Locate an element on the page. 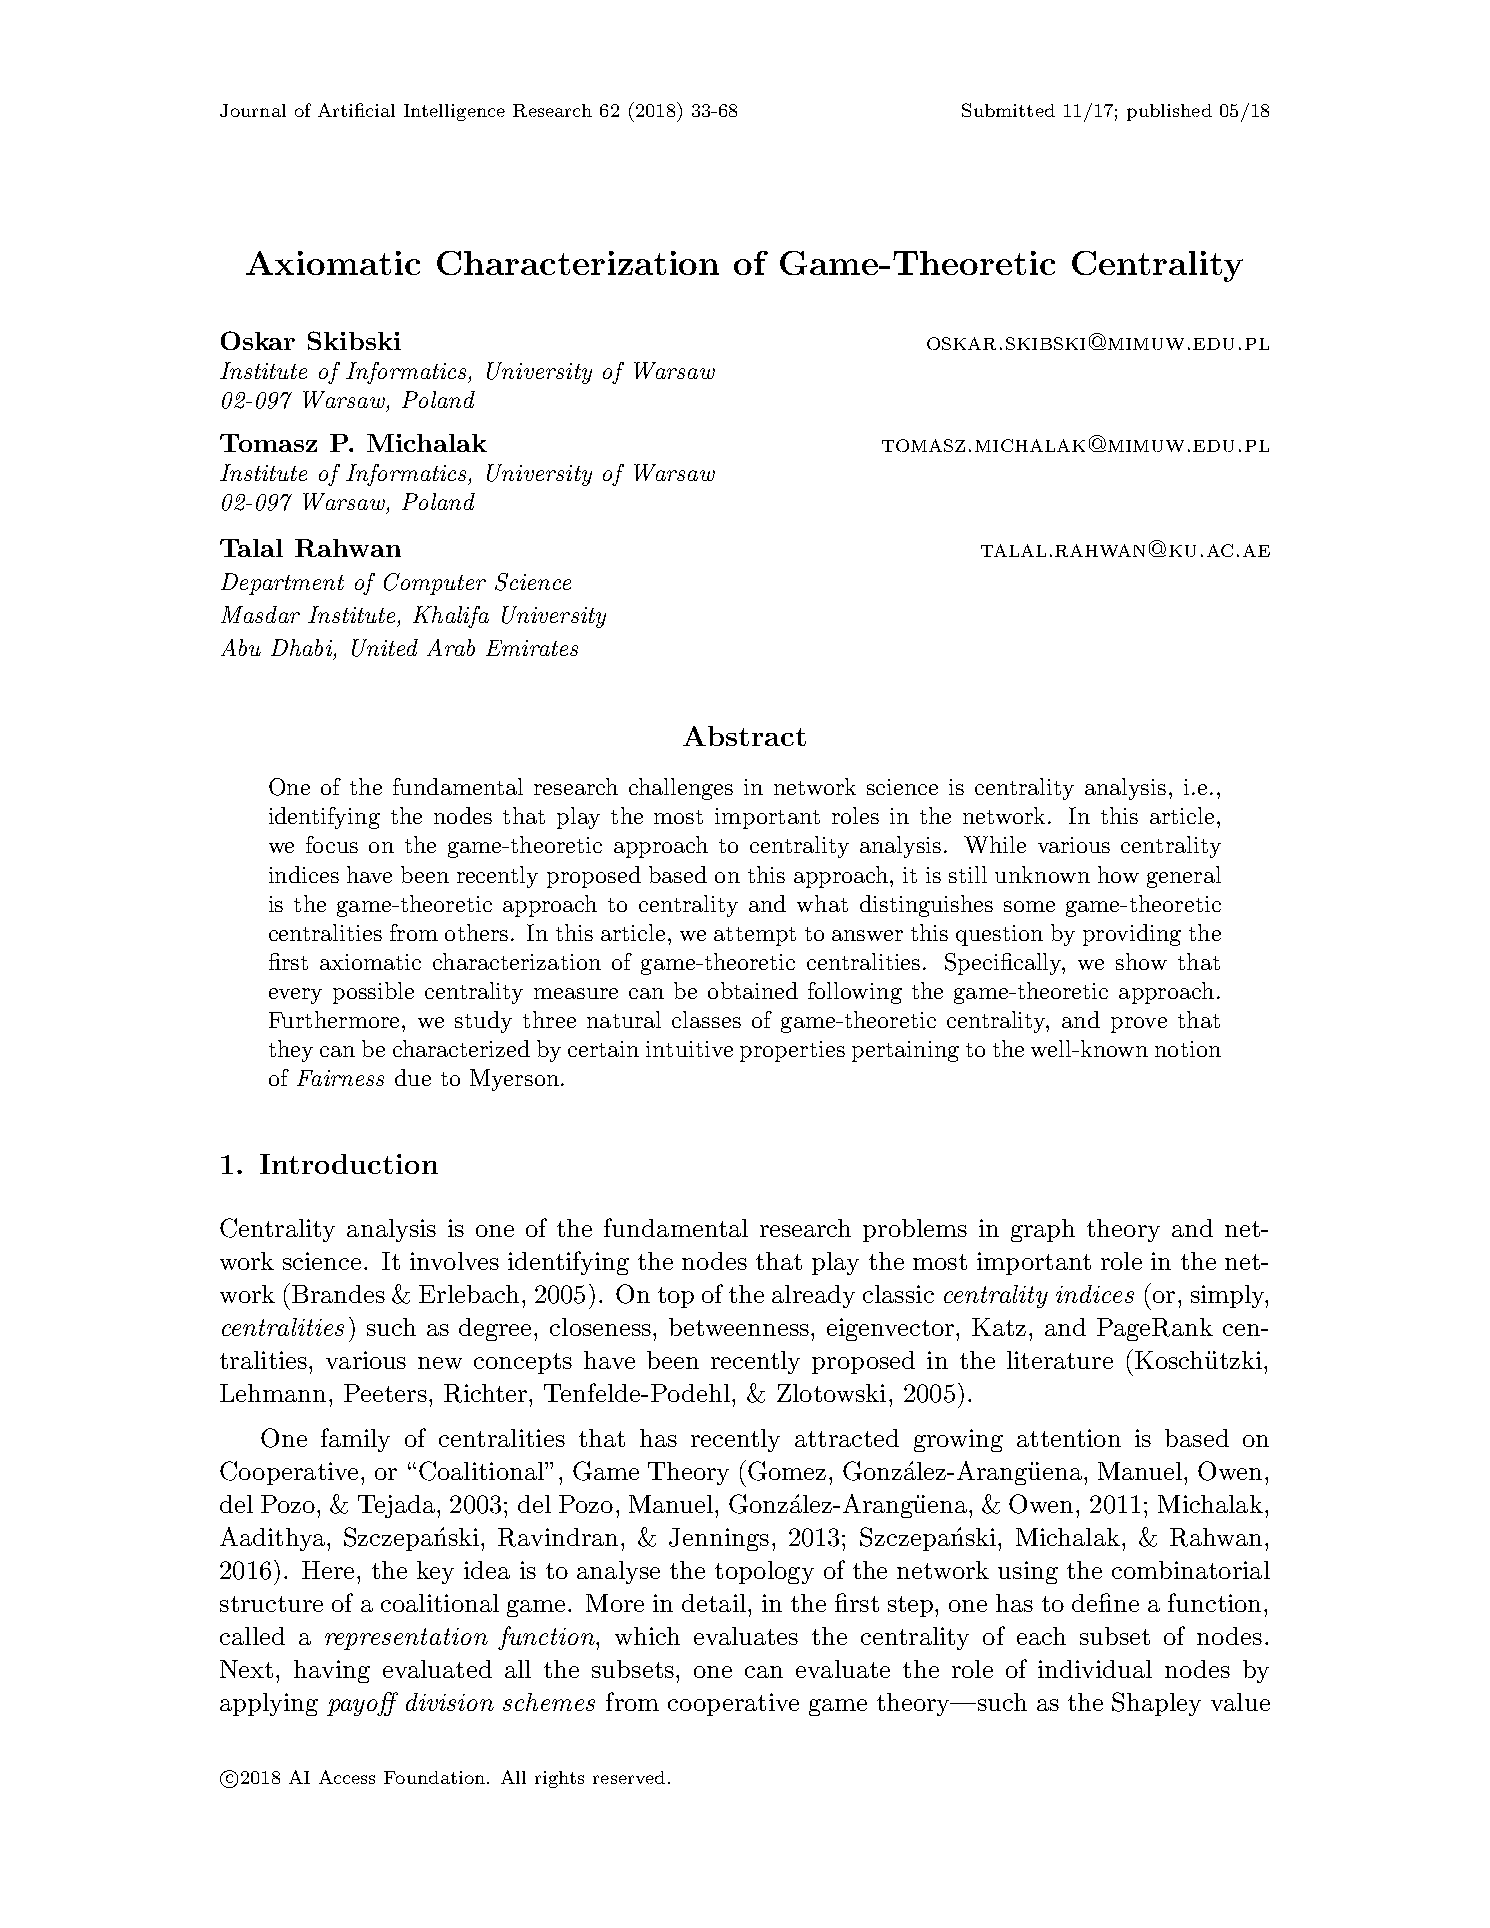 The height and width of the document is (1928, 1490). published is located at coordinates (1169, 112).
